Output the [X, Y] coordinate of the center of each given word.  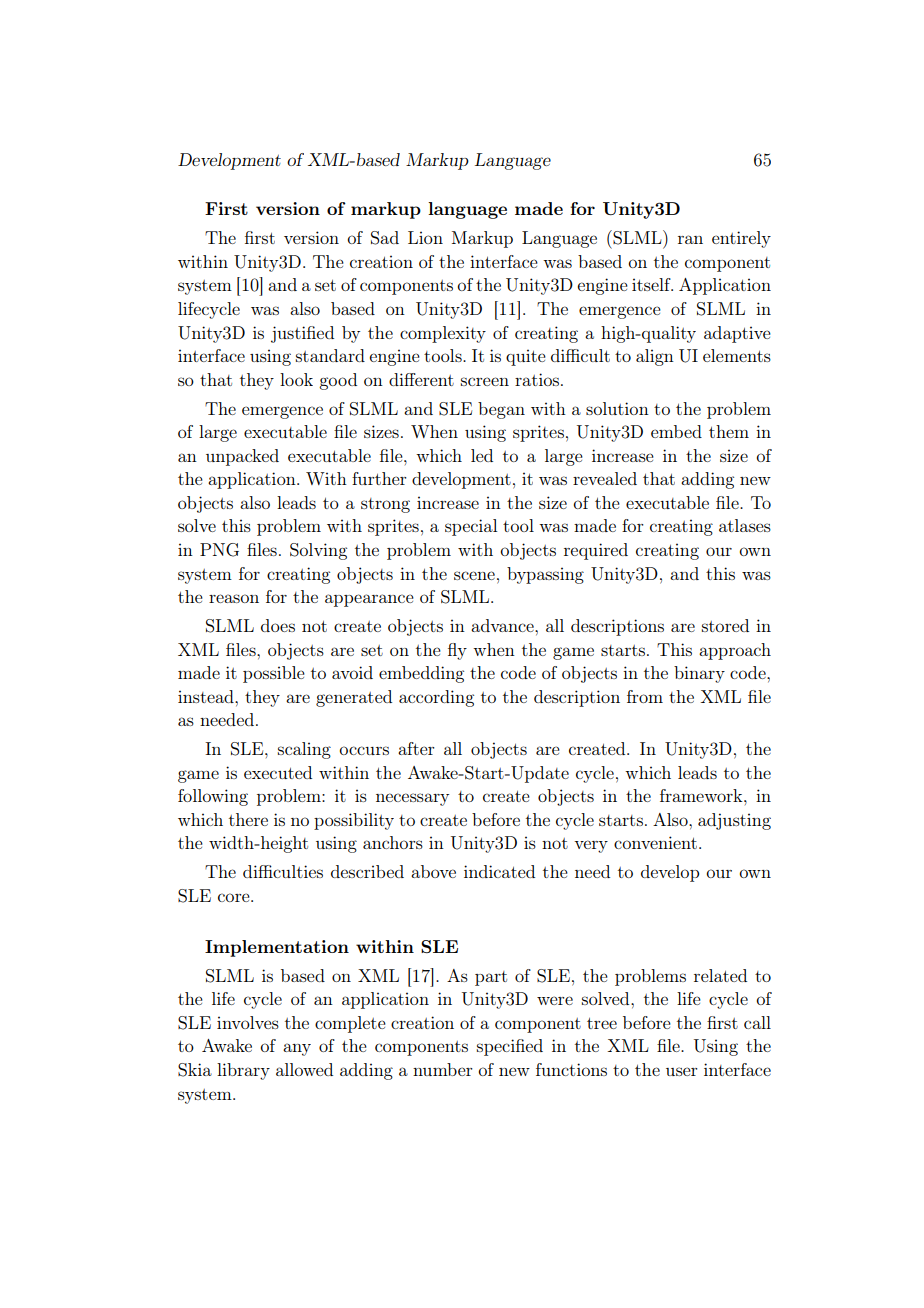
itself [652, 284]
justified [302, 334]
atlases [745, 525]
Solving [318, 551]
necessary [412, 799]
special [471, 527]
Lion [425, 237]
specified [510, 1047]
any [297, 1049]
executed [278, 772]
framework [702, 795]
